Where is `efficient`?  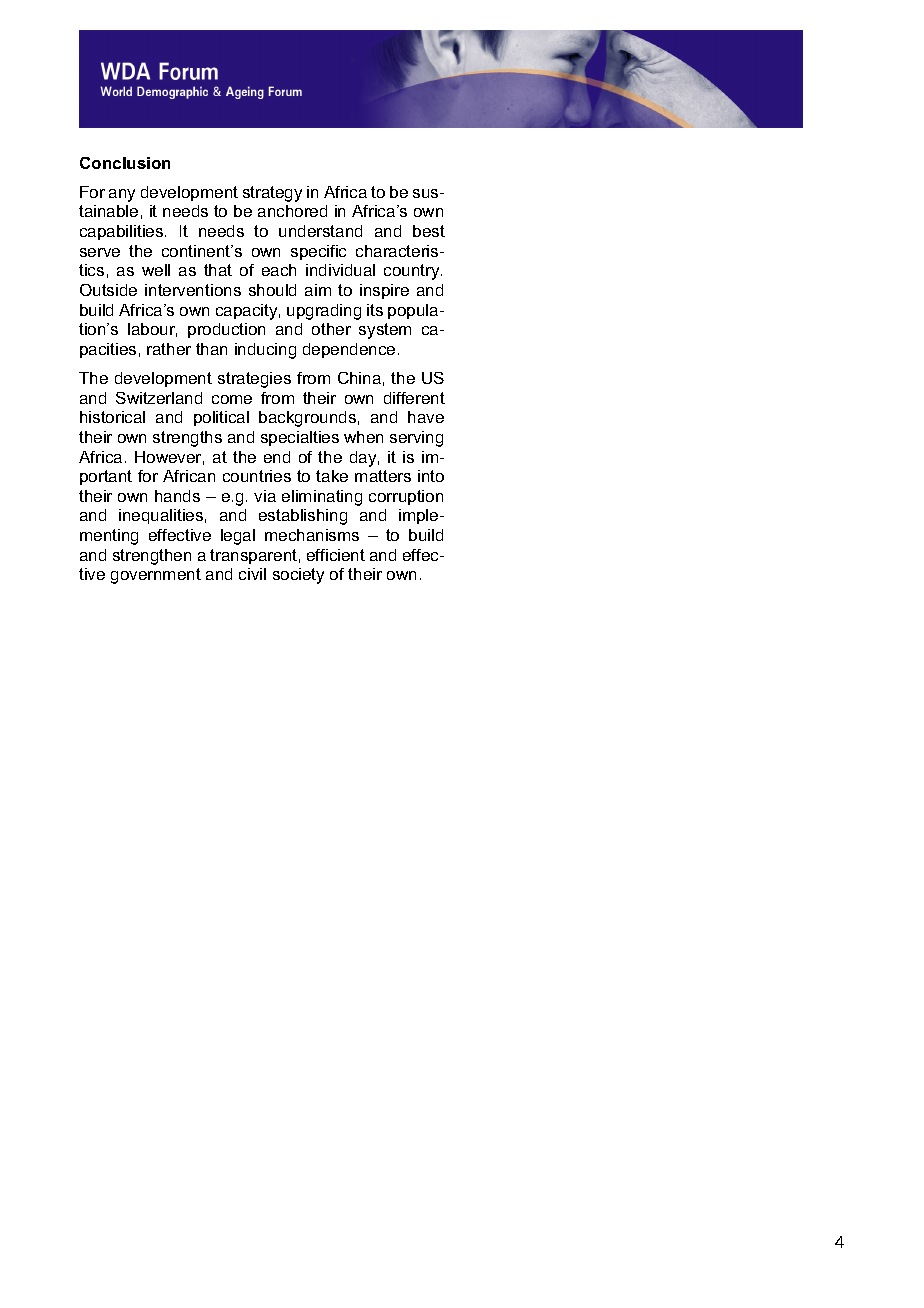 efficient is located at coordinates (336, 555).
